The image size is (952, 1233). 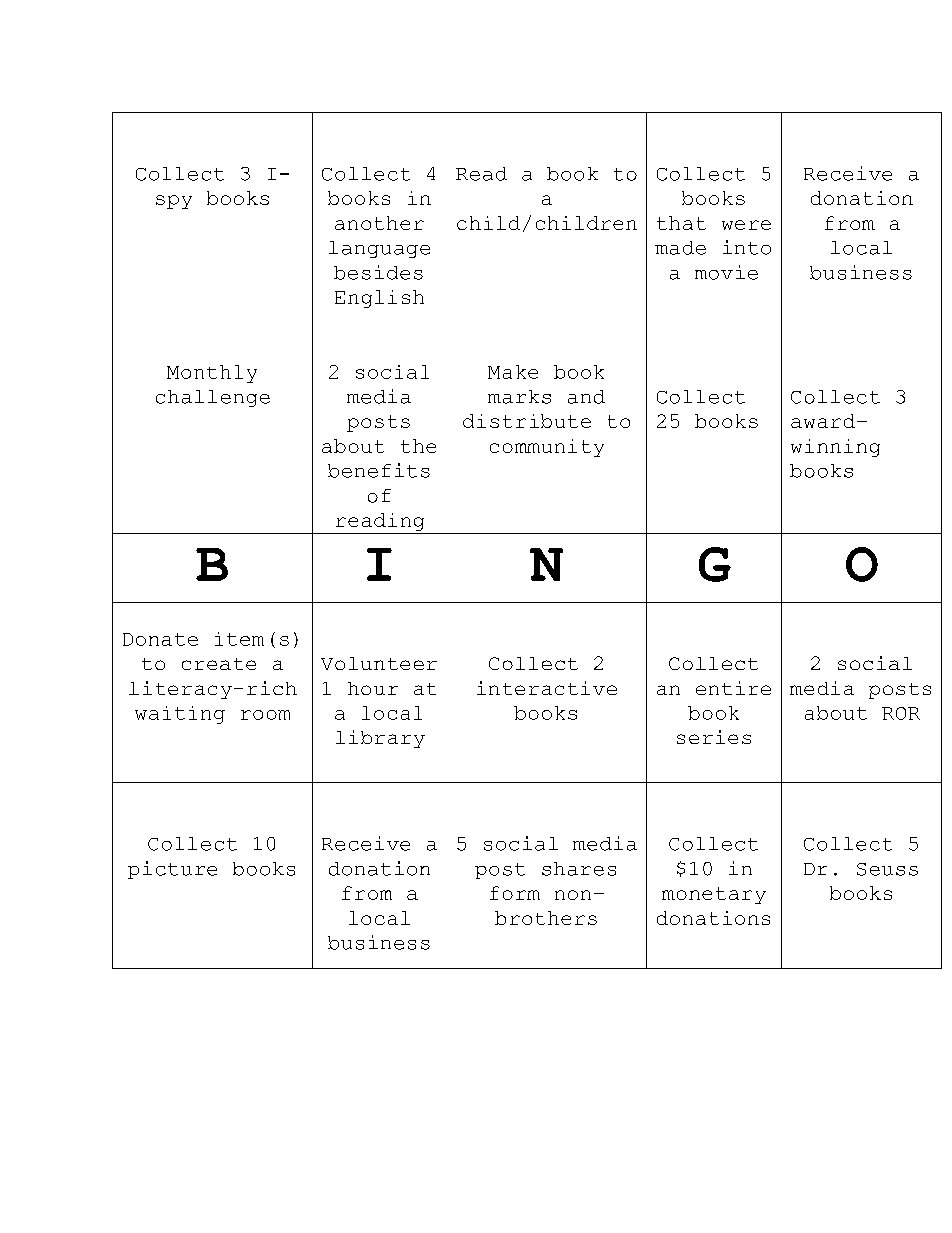 I want to click on form, so click(x=515, y=893).
